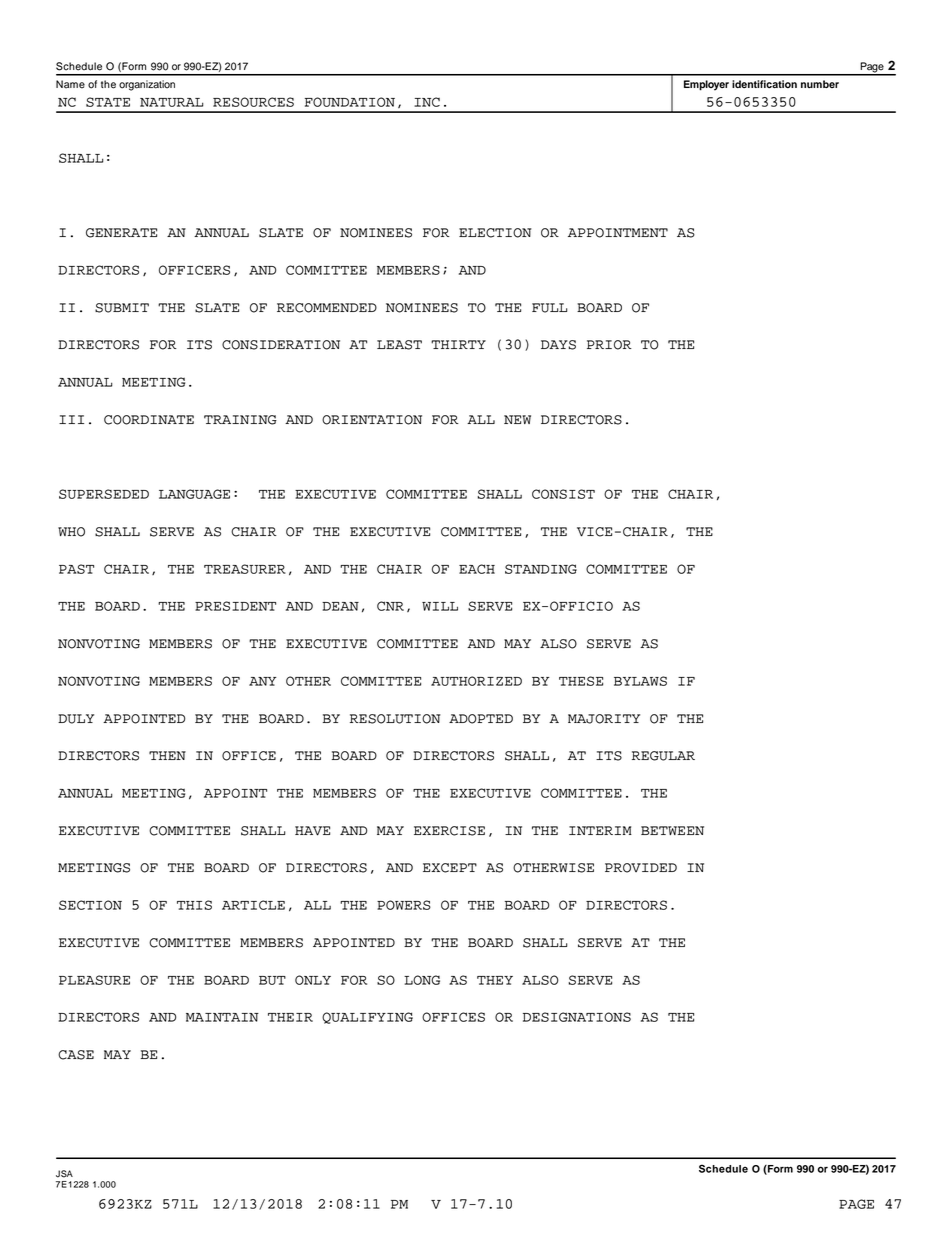 The image size is (952, 1233). I want to click on JSA, so click(64, 1174).
